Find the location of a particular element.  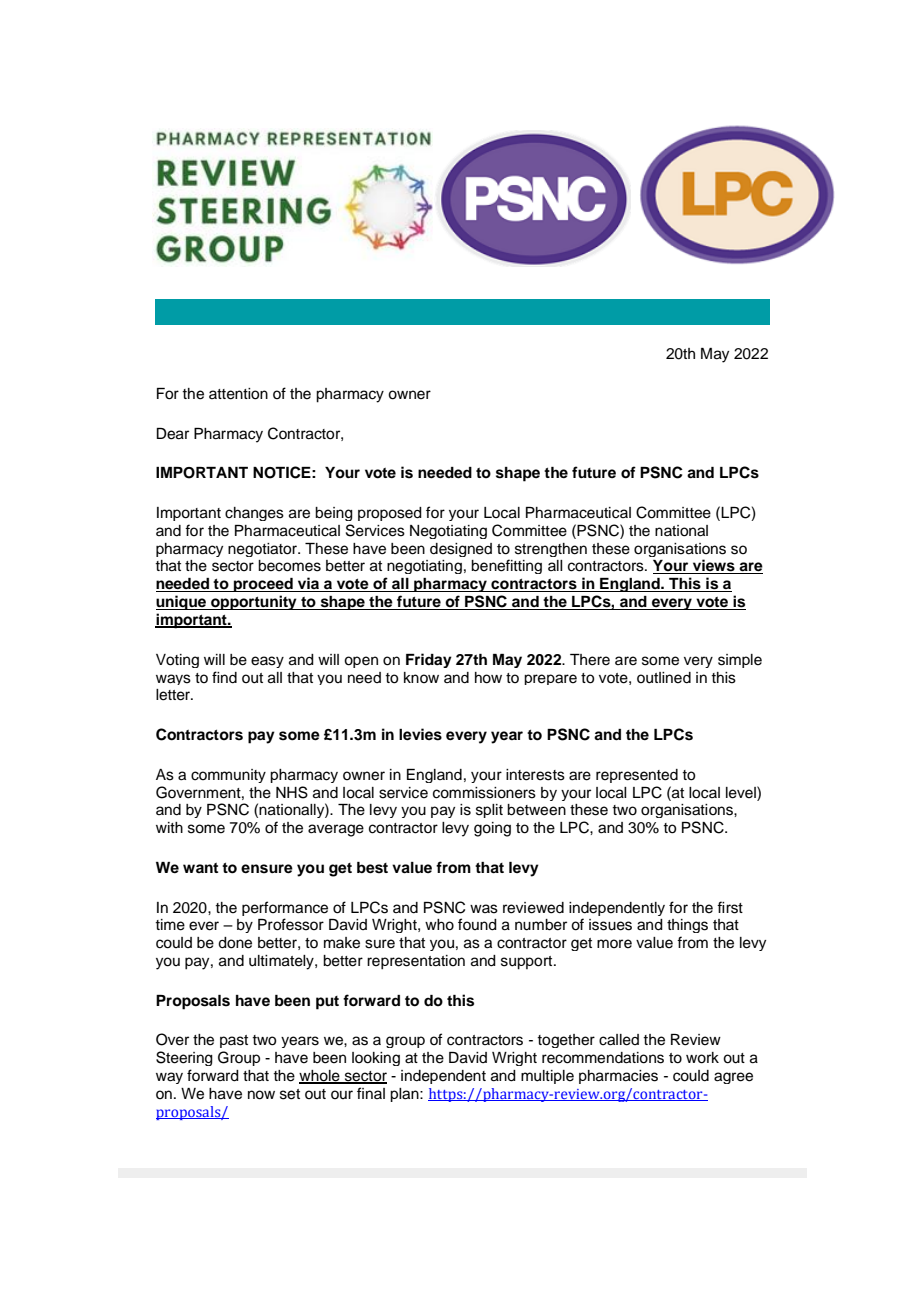

designed is located at coordinates (461, 550).
